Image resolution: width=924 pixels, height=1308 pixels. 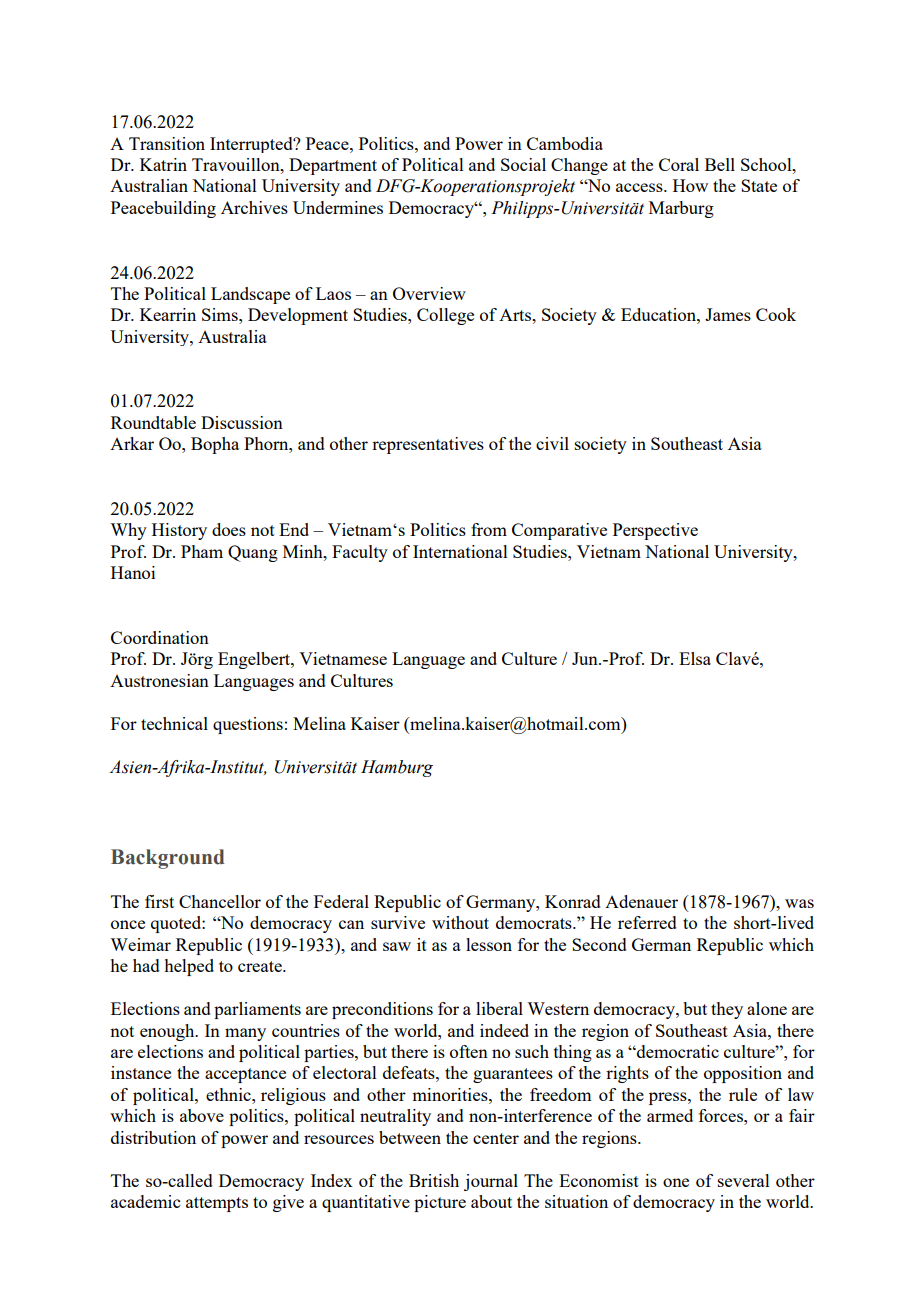 What do you see at coordinates (163, 164) in the screenshot?
I see `Katrin` at bounding box center [163, 164].
